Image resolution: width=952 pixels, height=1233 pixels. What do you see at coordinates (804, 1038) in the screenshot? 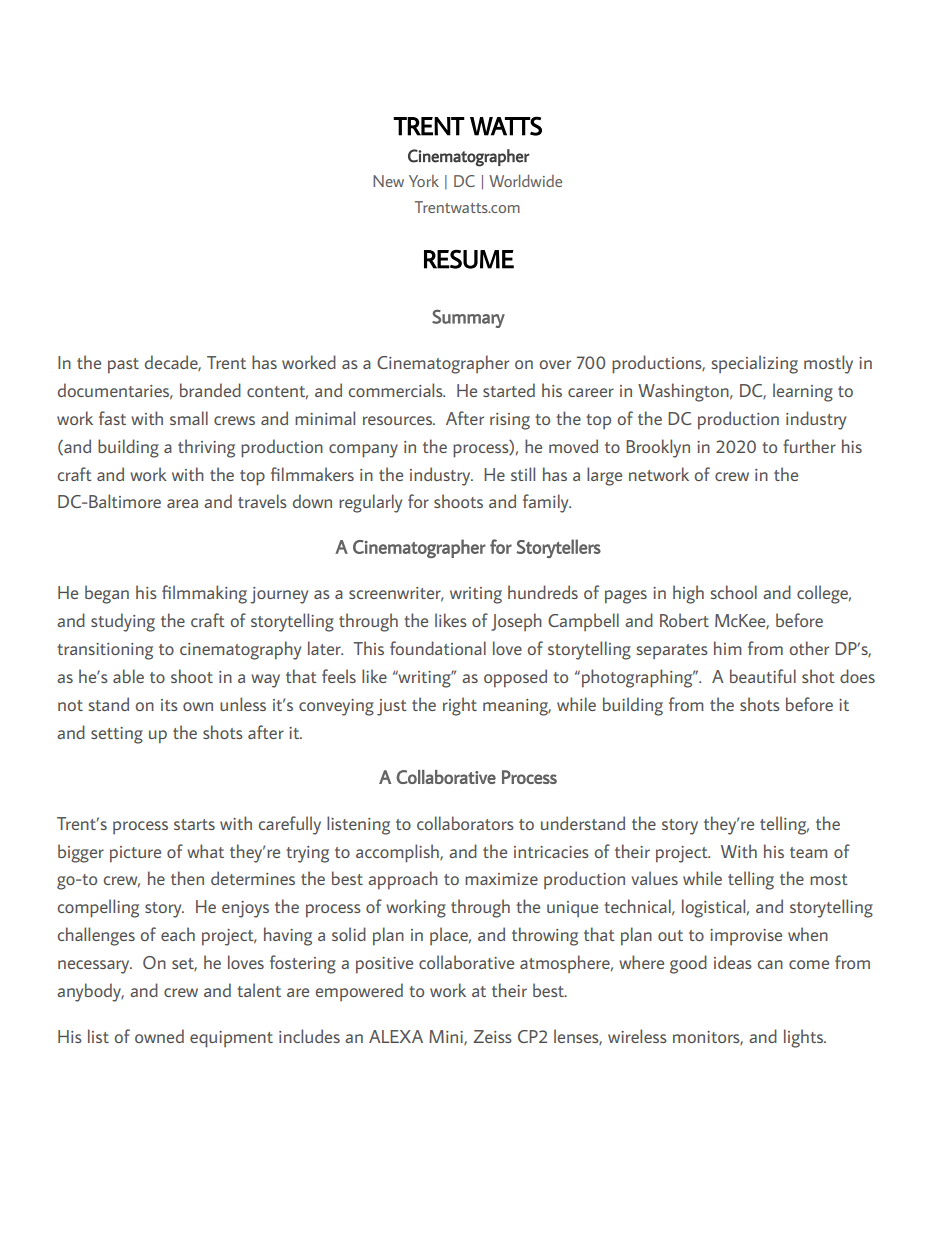
I see `lights` at bounding box center [804, 1038].
